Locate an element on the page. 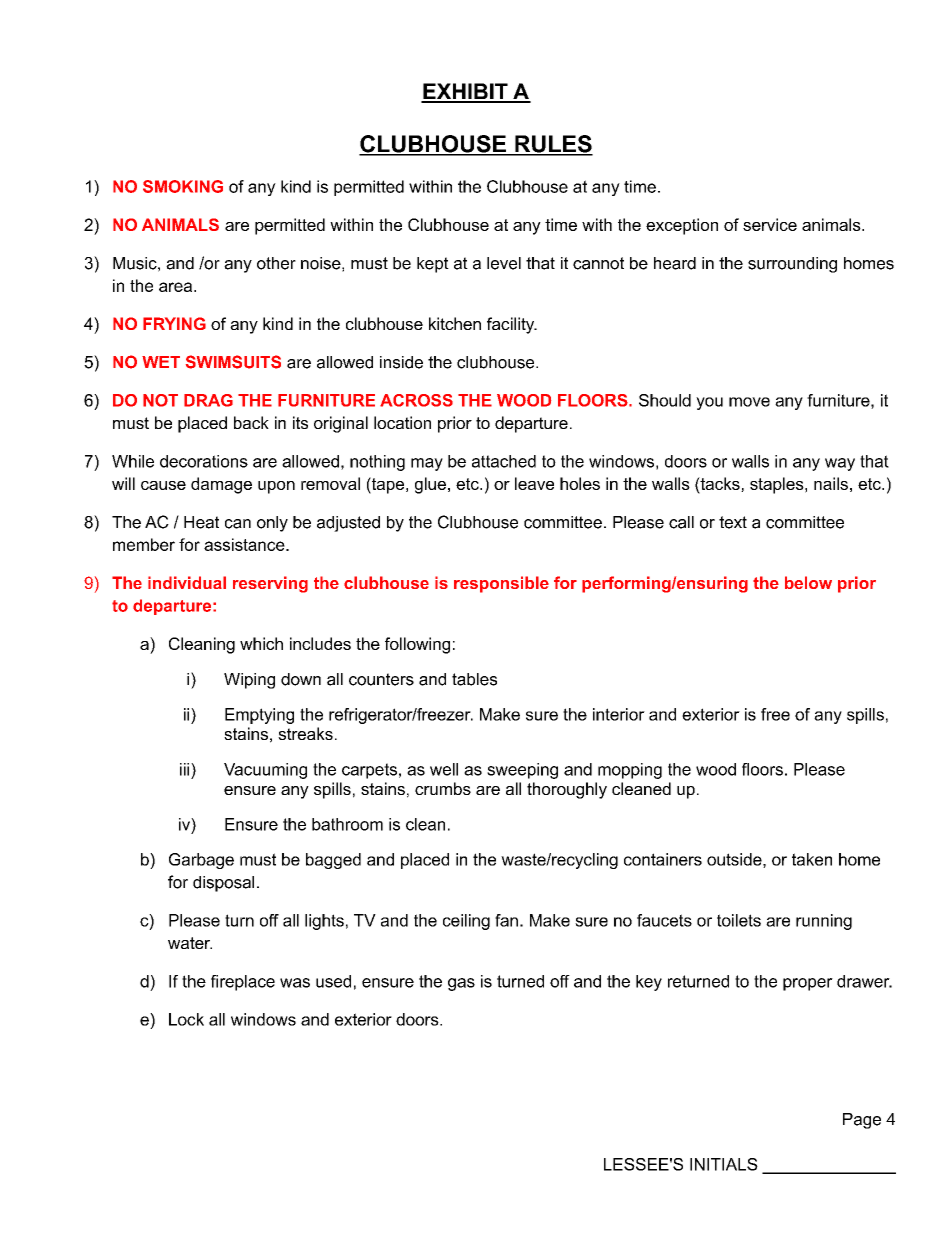 The width and height of the document is (952, 1233). iii is located at coordinates (186, 769).
